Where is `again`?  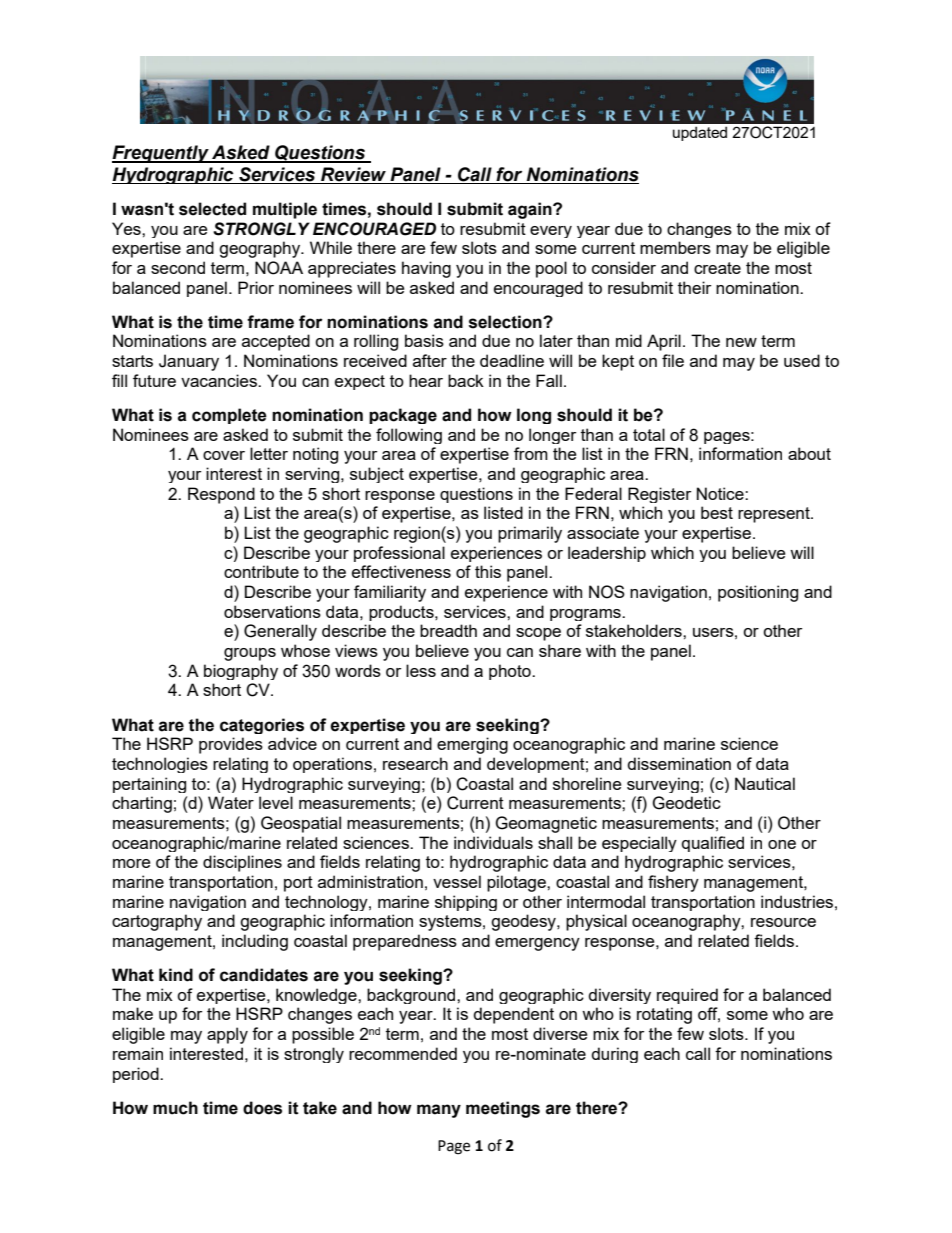
again is located at coordinates (531, 210).
